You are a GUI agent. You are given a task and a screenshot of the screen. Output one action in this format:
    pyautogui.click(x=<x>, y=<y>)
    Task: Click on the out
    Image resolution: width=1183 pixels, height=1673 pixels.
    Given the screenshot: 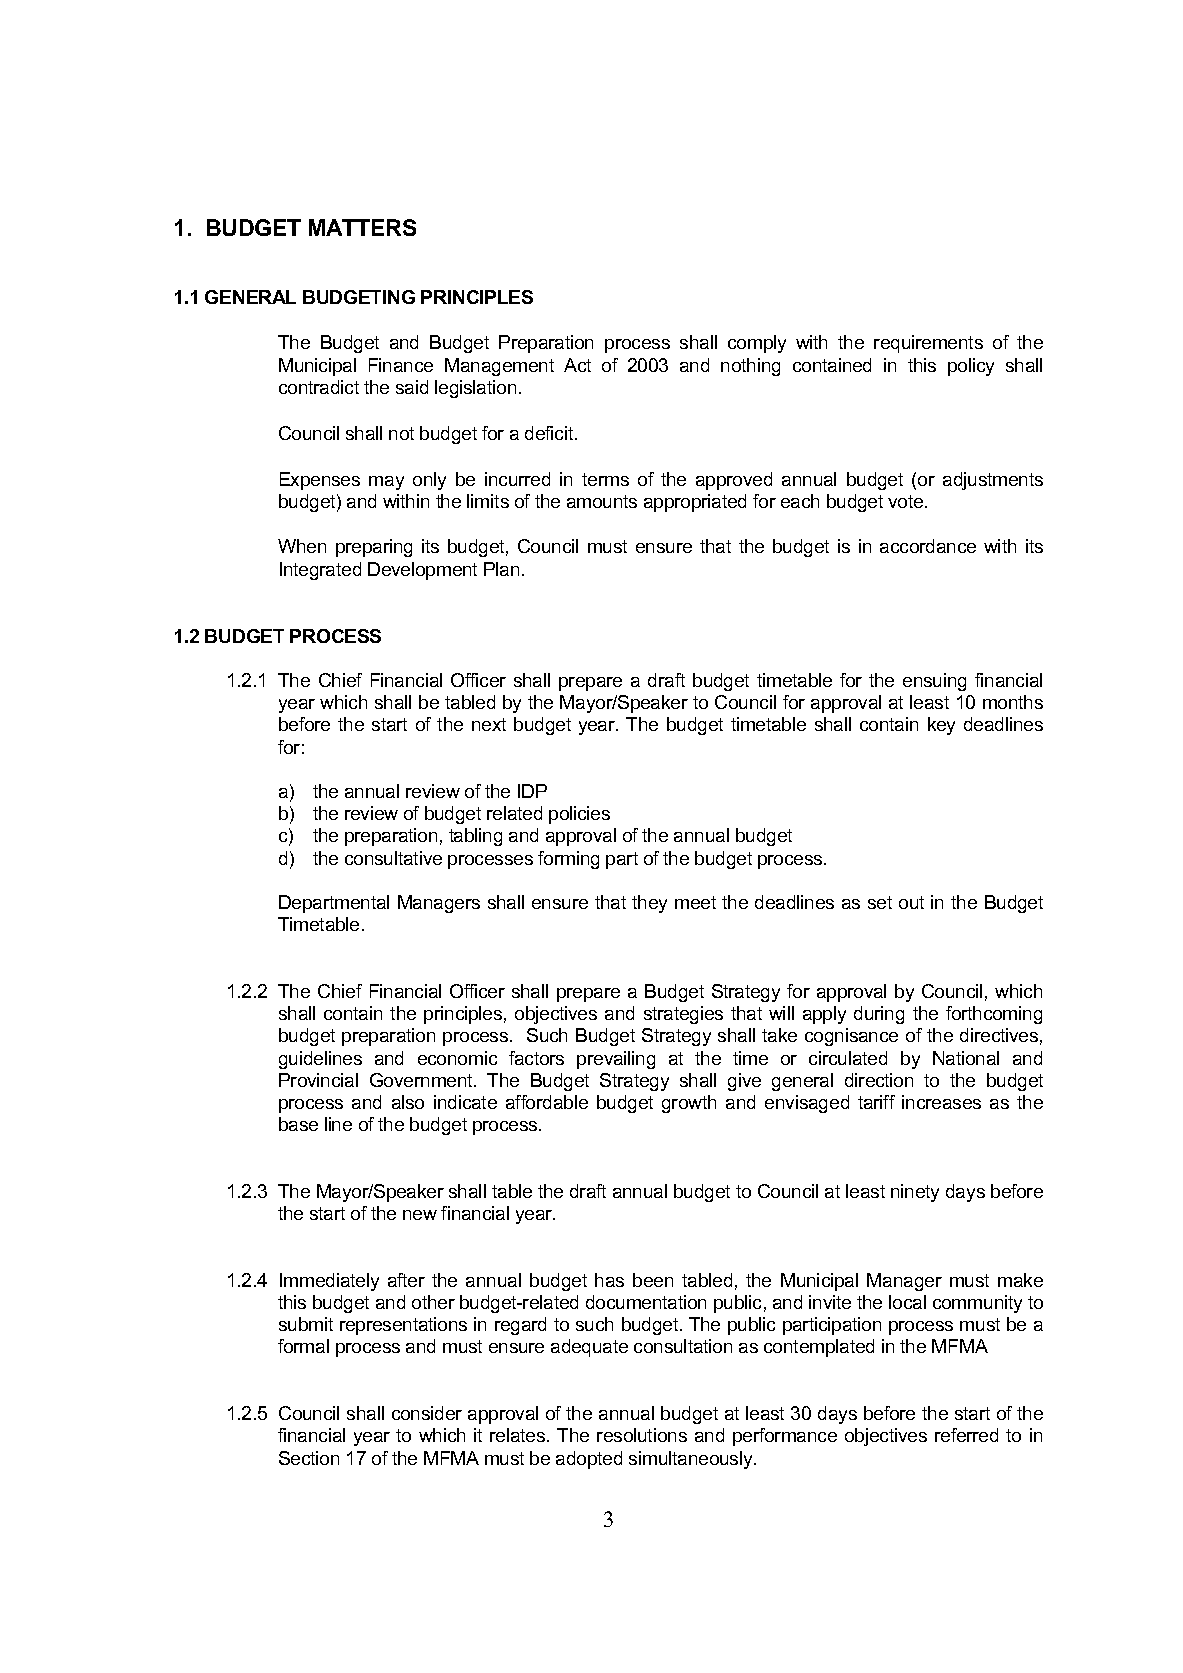 What is the action you would take?
    pyautogui.click(x=911, y=902)
